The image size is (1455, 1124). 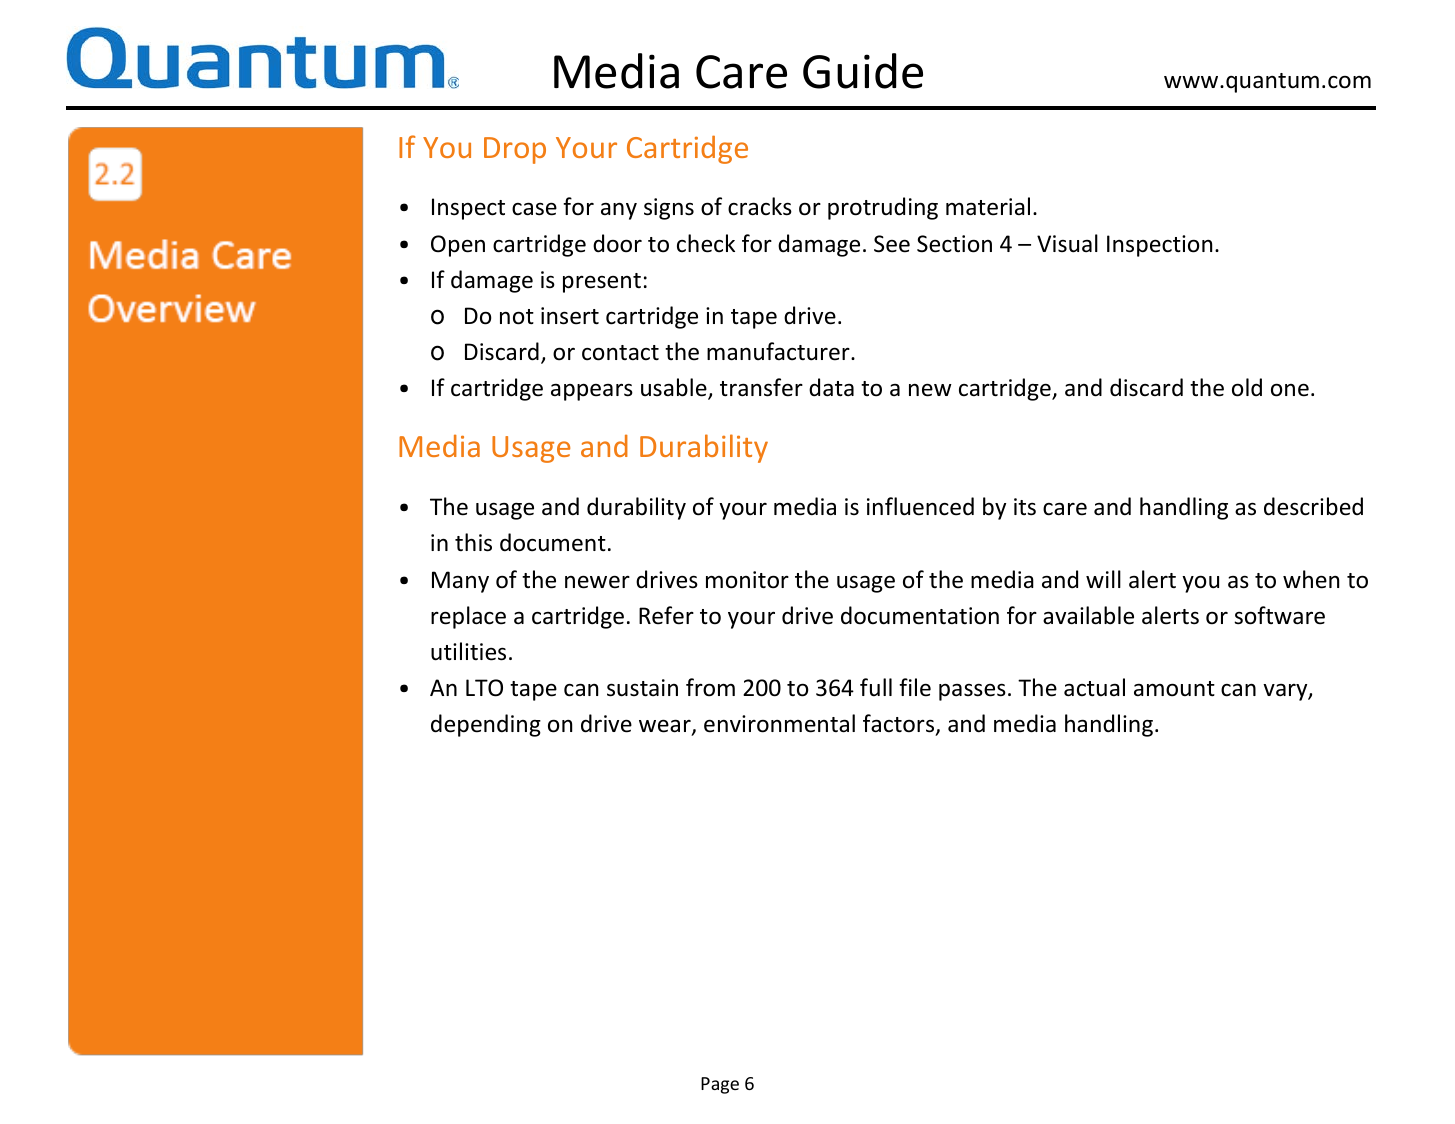 What do you see at coordinates (1174, 689) in the document?
I see `amount` at bounding box center [1174, 689].
